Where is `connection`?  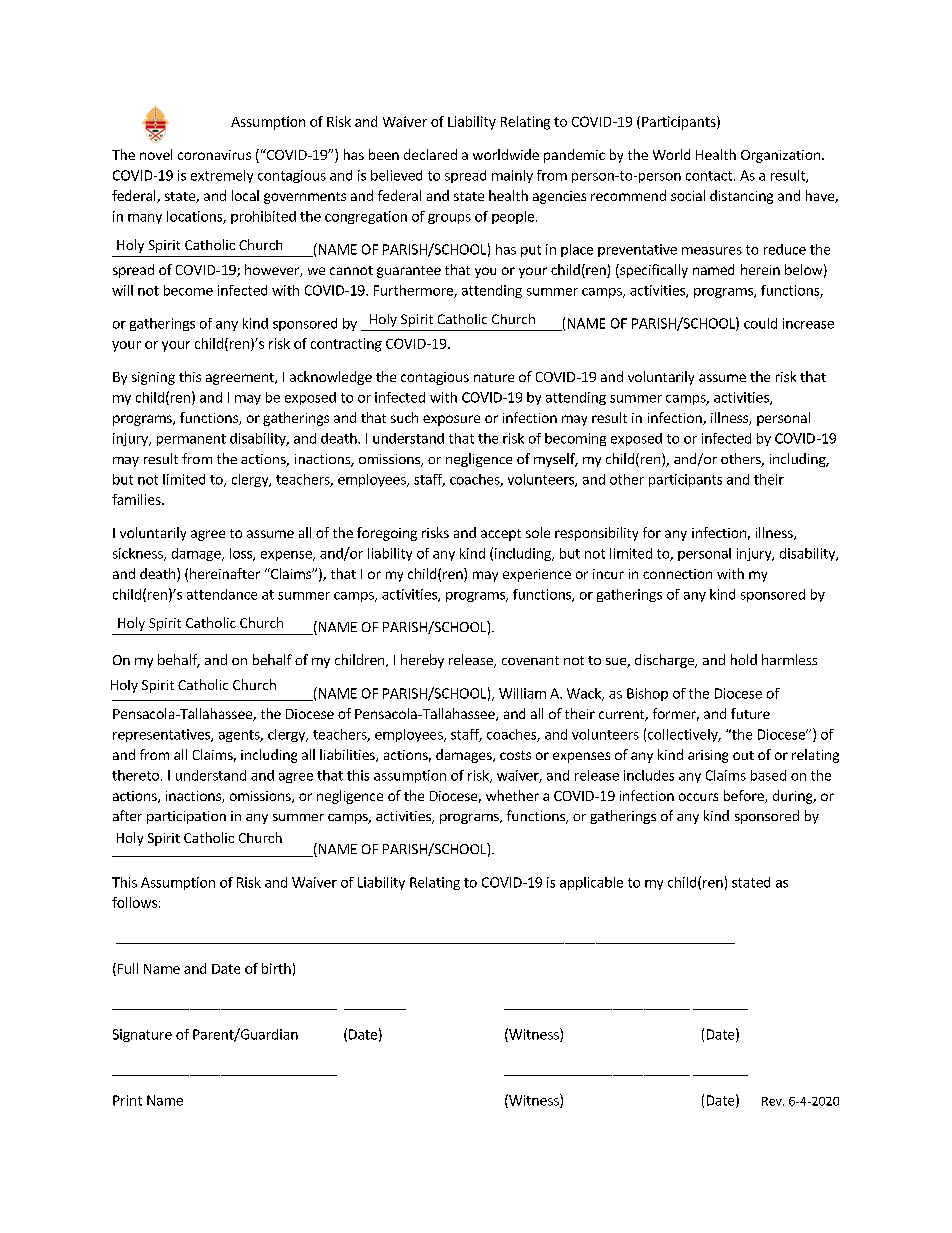
connection is located at coordinates (677, 574).
